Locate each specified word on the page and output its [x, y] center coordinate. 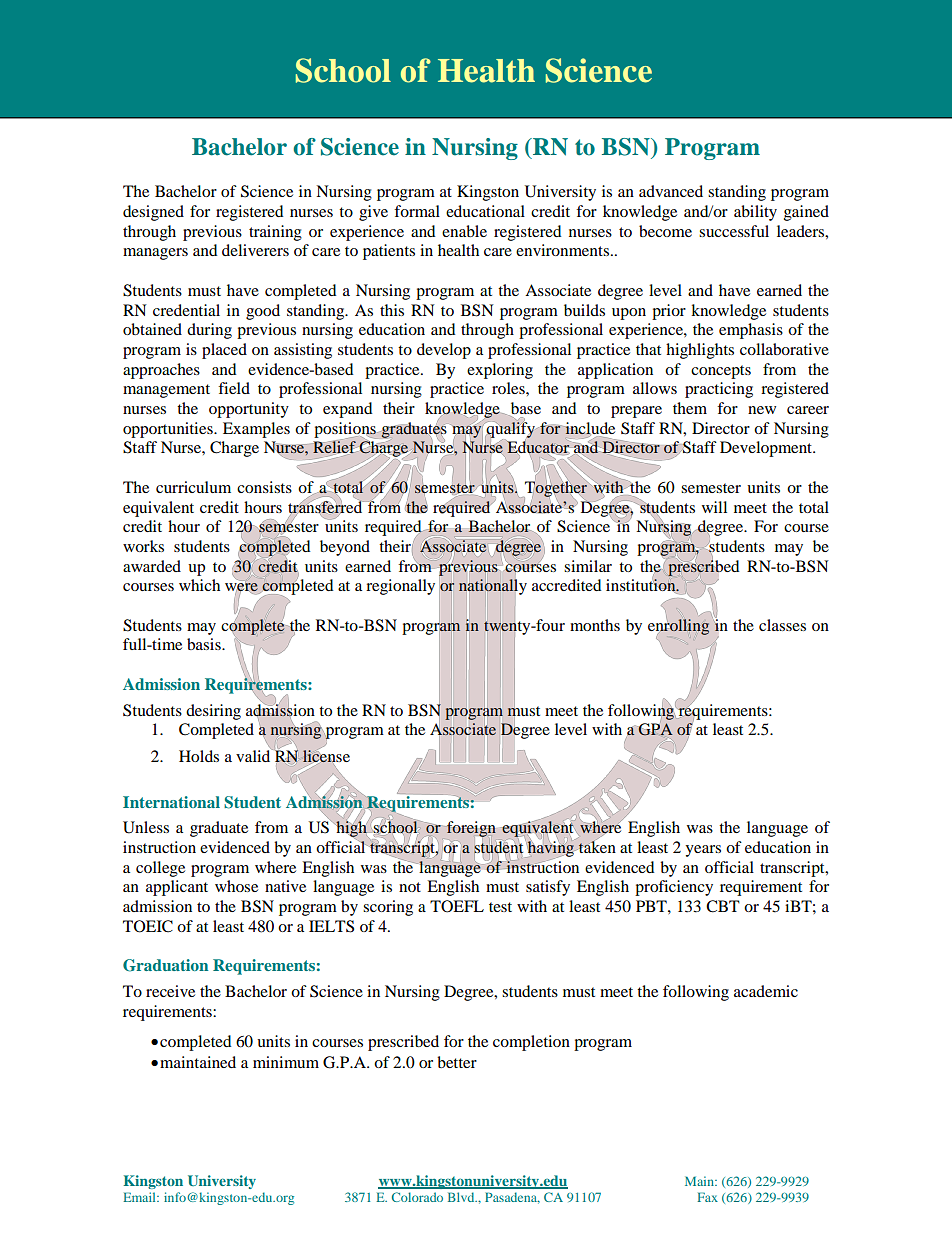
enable [464, 231]
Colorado [417, 1197]
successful [734, 231]
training [275, 233]
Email [140, 1197]
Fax [707, 1197]
